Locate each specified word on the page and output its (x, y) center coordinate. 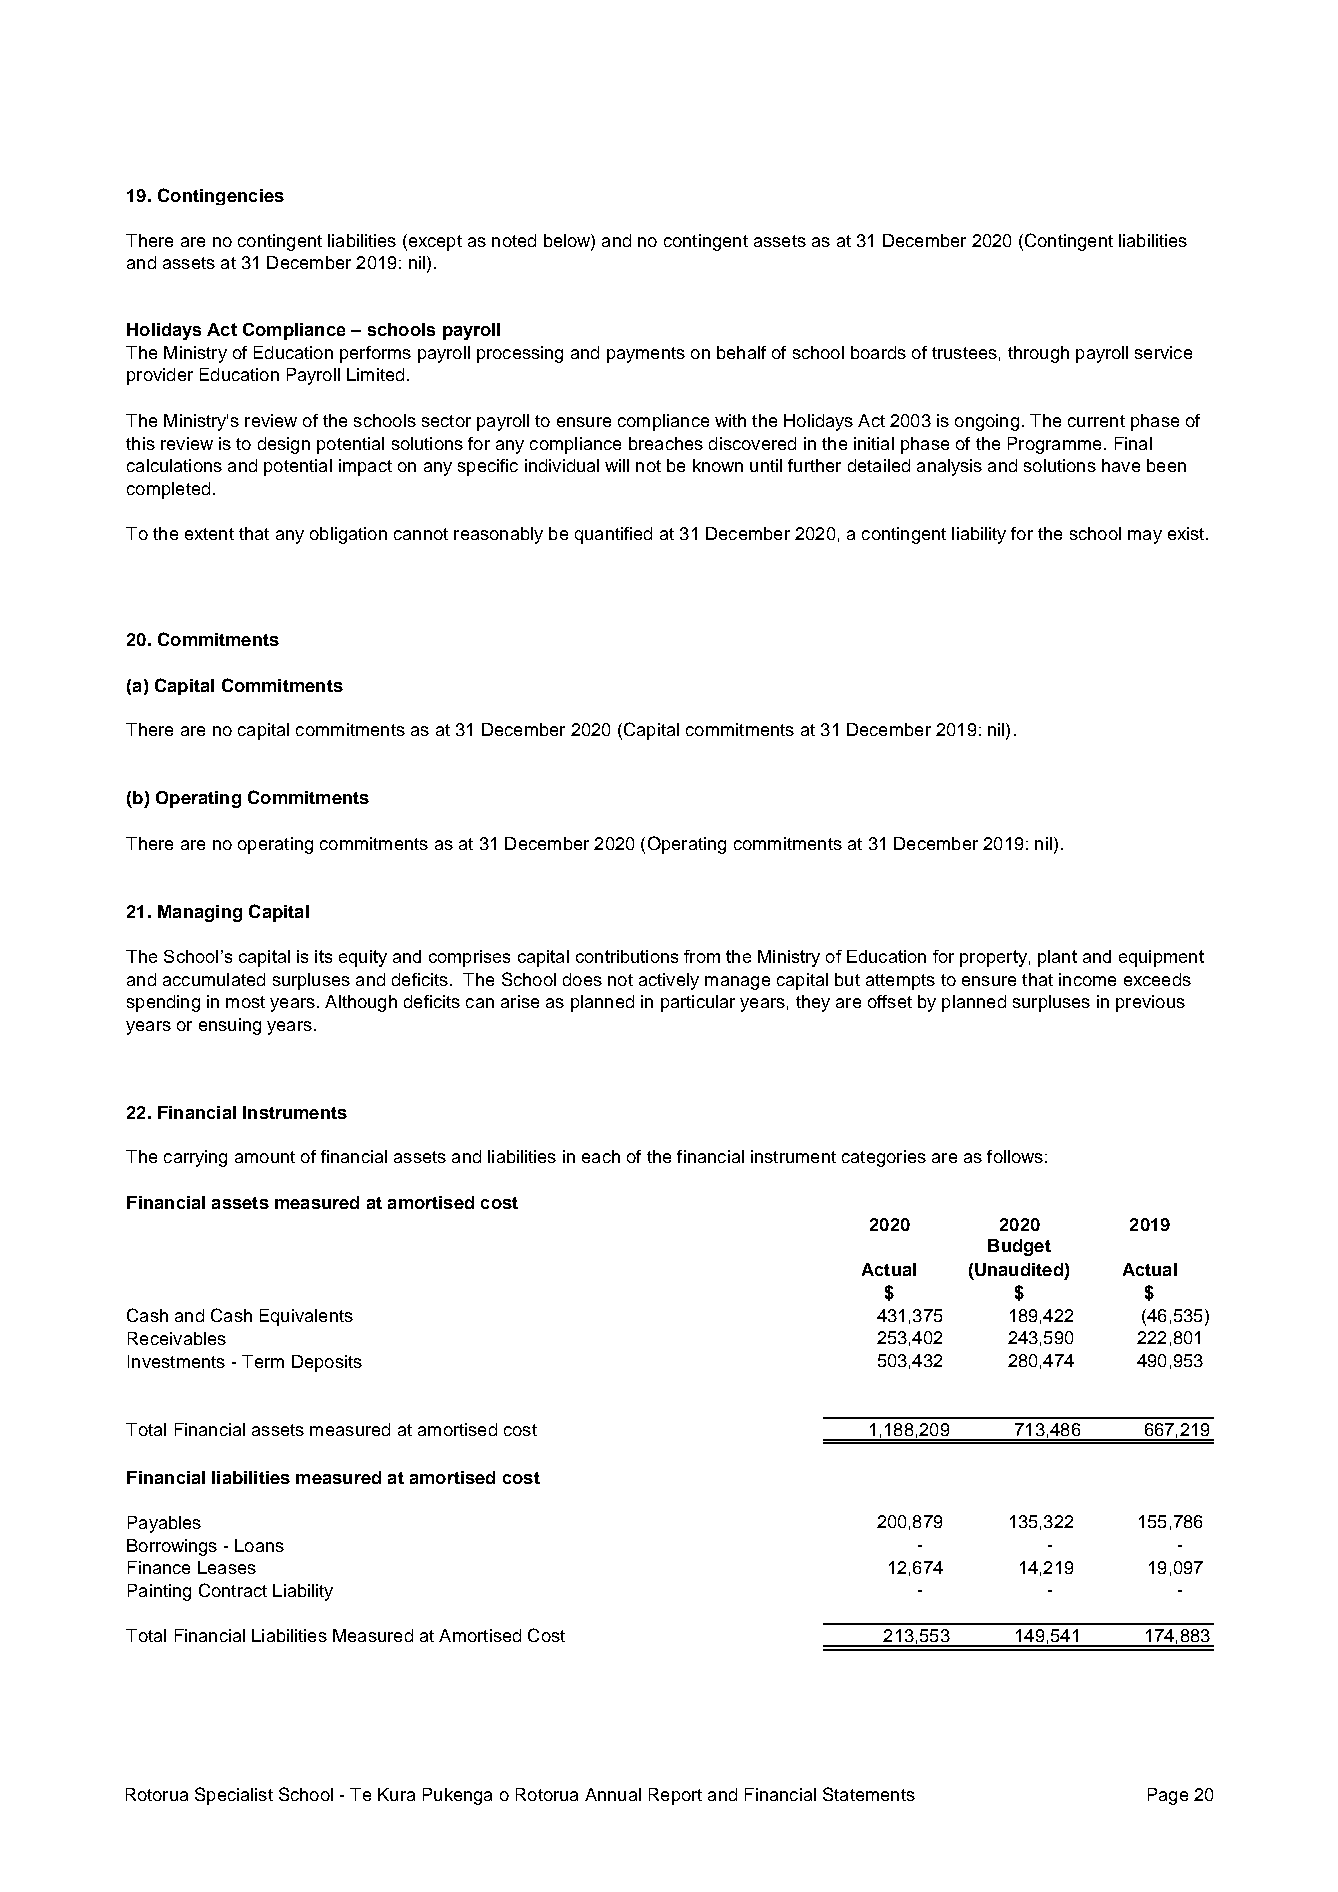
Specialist (234, 1796)
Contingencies (221, 196)
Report (675, 1796)
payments (646, 355)
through (1038, 354)
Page (1168, 1796)
